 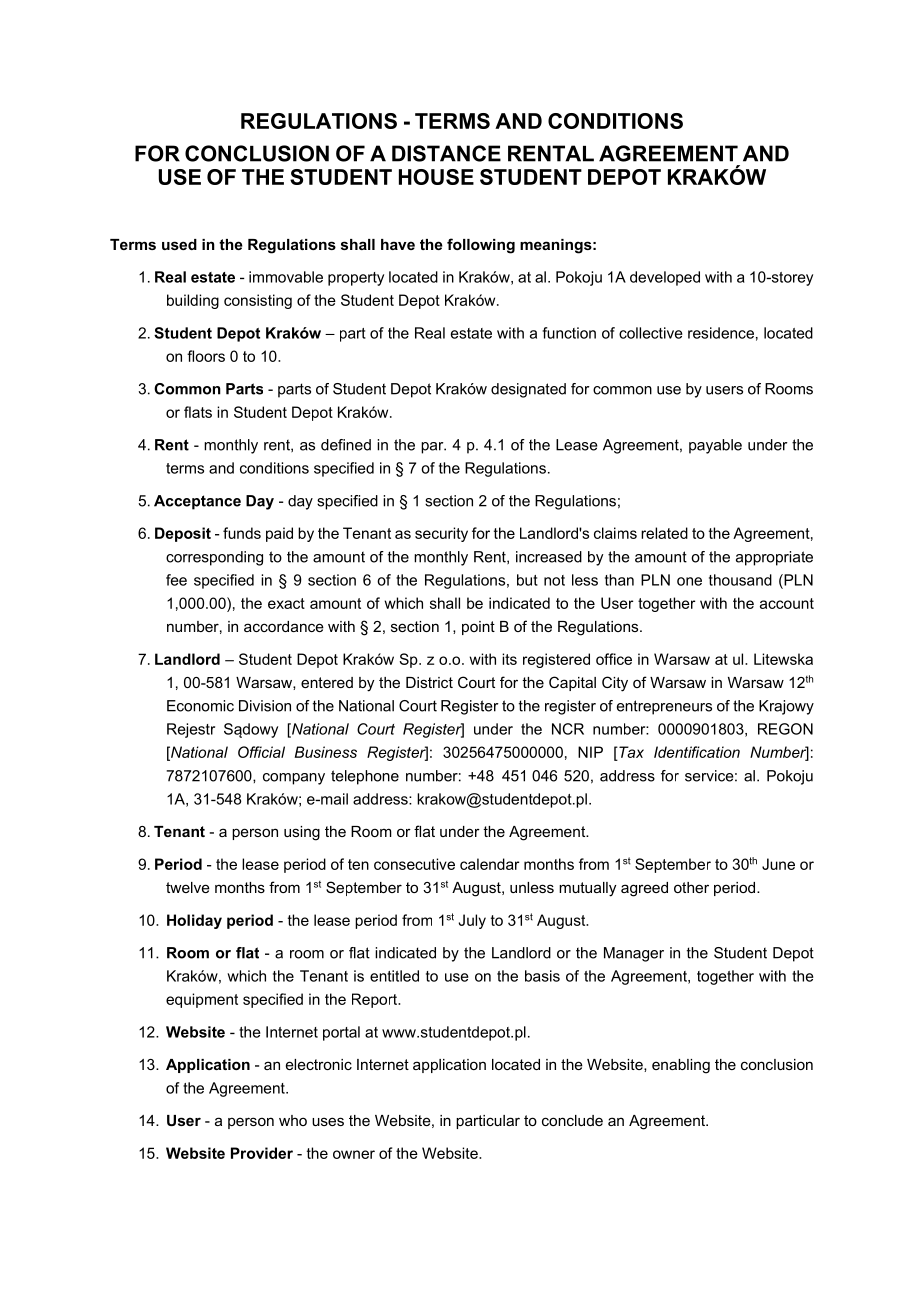 What do you see at coordinates (509, 659) in the page?
I see `its` at bounding box center [509, 659].
